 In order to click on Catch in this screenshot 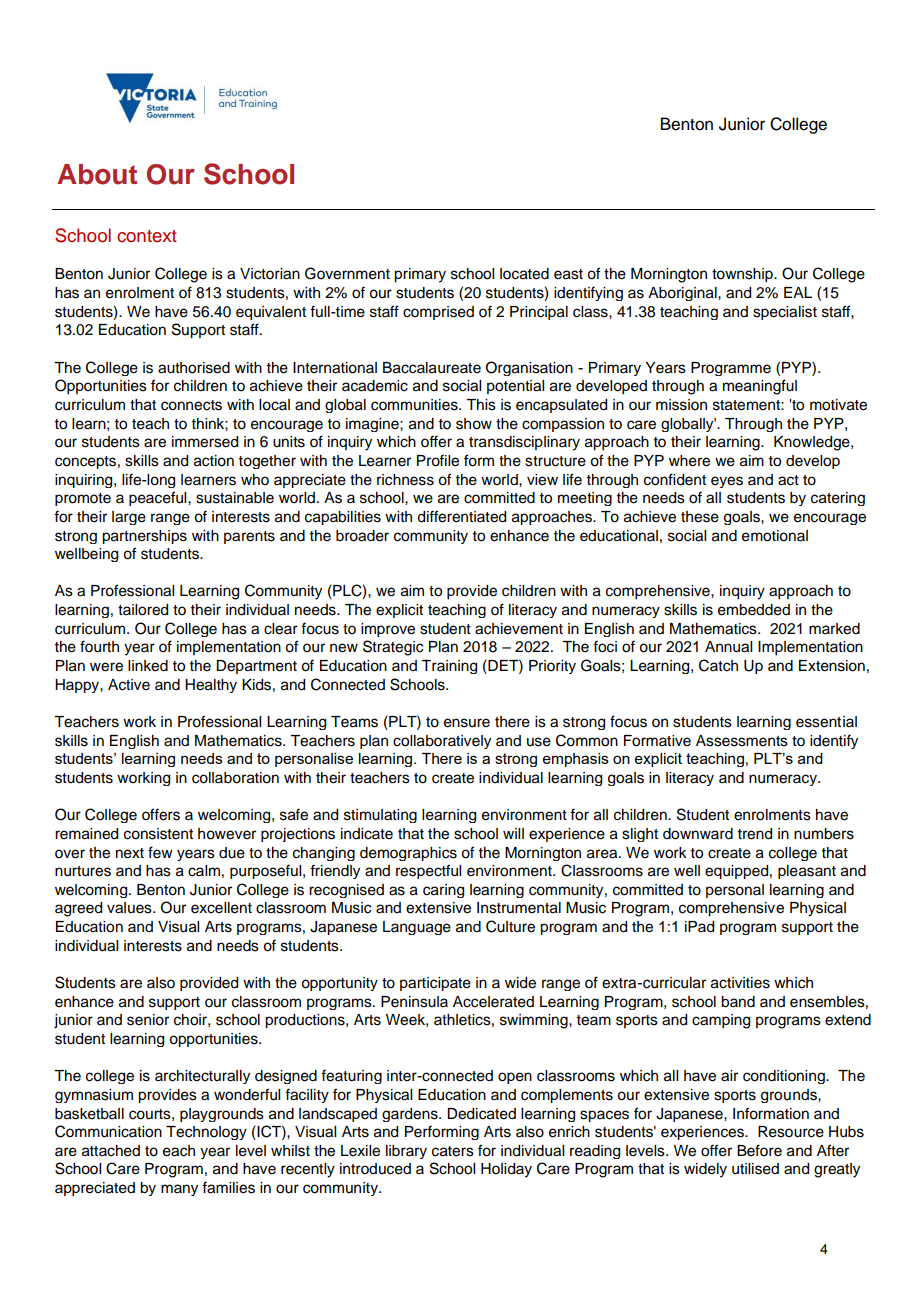, I will do `click(718, 665)`.
